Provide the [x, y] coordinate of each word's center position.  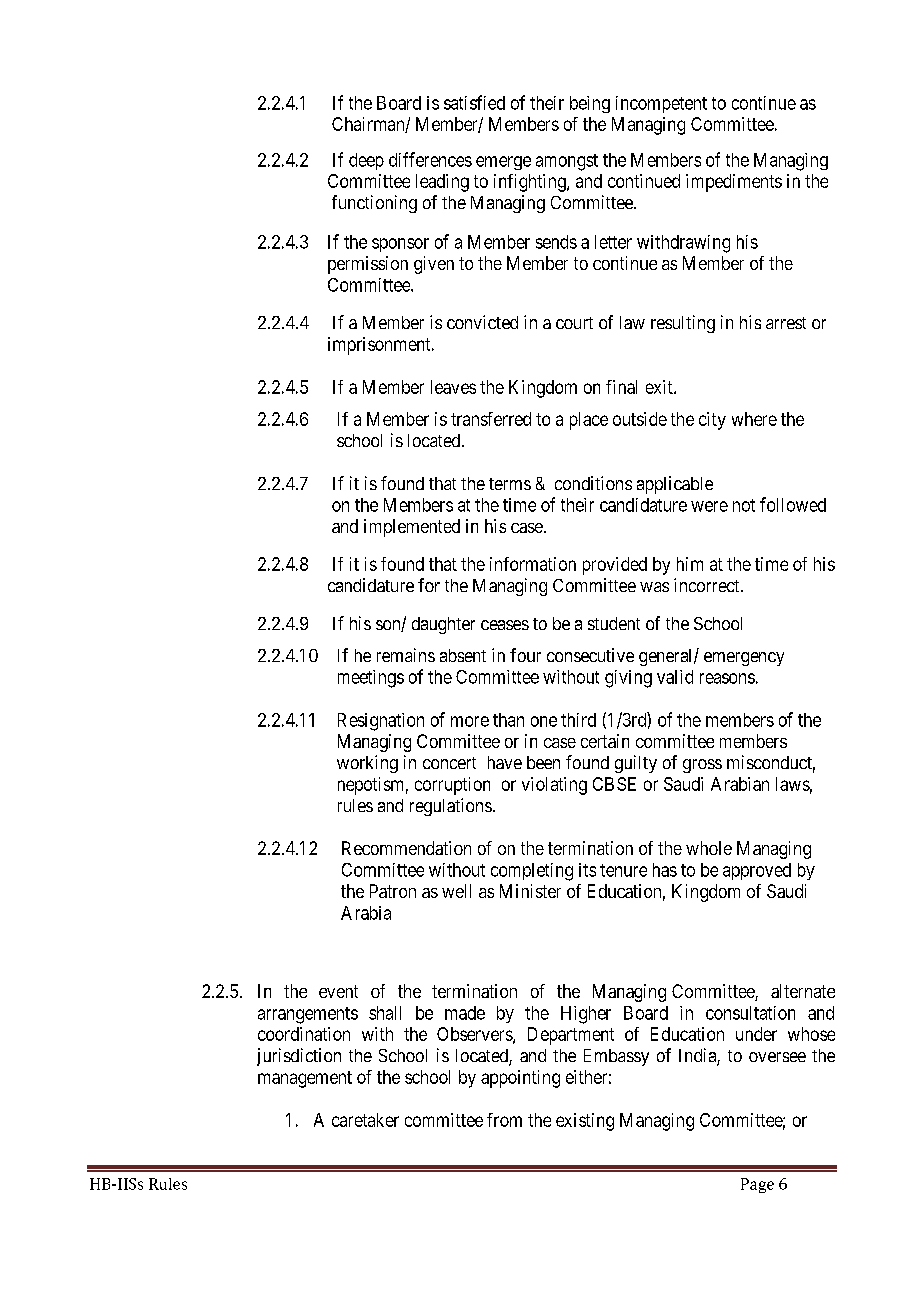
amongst [567, 162]
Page [757, 1185]
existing [585, 1122]
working [367, 764]
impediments [734, 183]
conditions [593, 483]
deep [366, 161]
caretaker [365, 1120]
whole [709, 848]
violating [554, 786]
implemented [412, 528]
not [744, 505]
